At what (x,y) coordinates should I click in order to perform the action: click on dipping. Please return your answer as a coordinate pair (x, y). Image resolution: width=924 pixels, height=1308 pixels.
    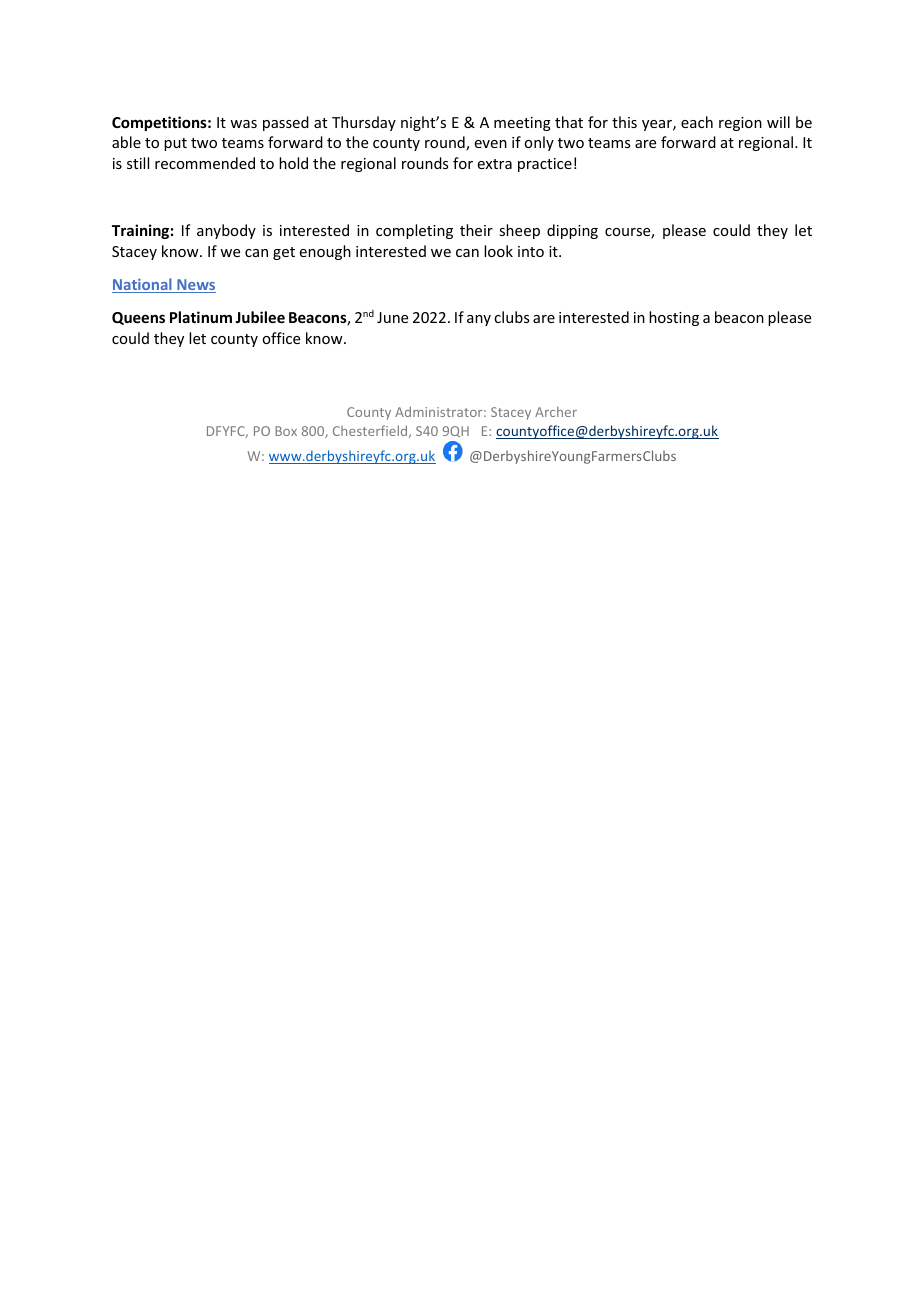
    Looking at the image, I should click on (572, 231).
